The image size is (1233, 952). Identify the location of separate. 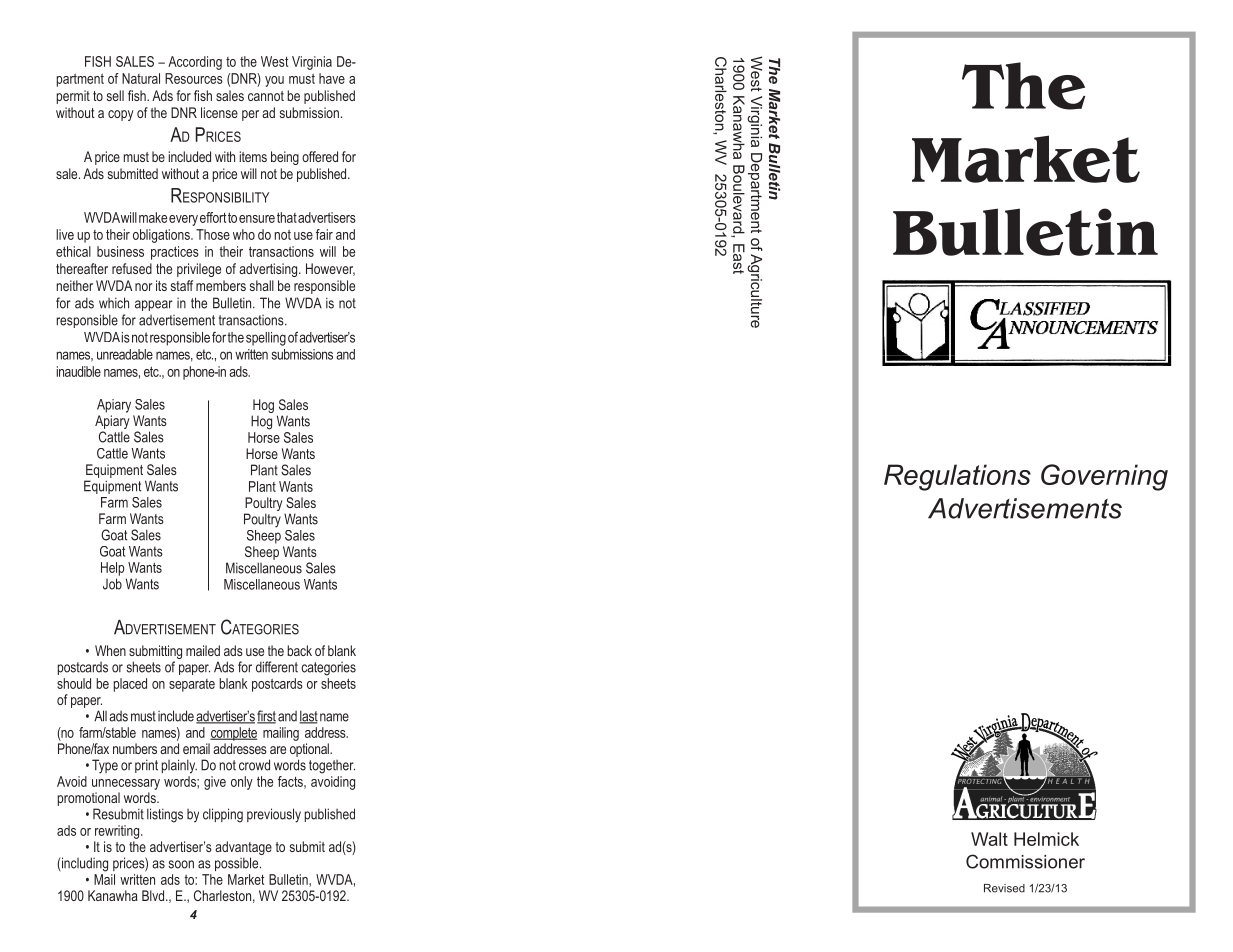
(192, 685).
